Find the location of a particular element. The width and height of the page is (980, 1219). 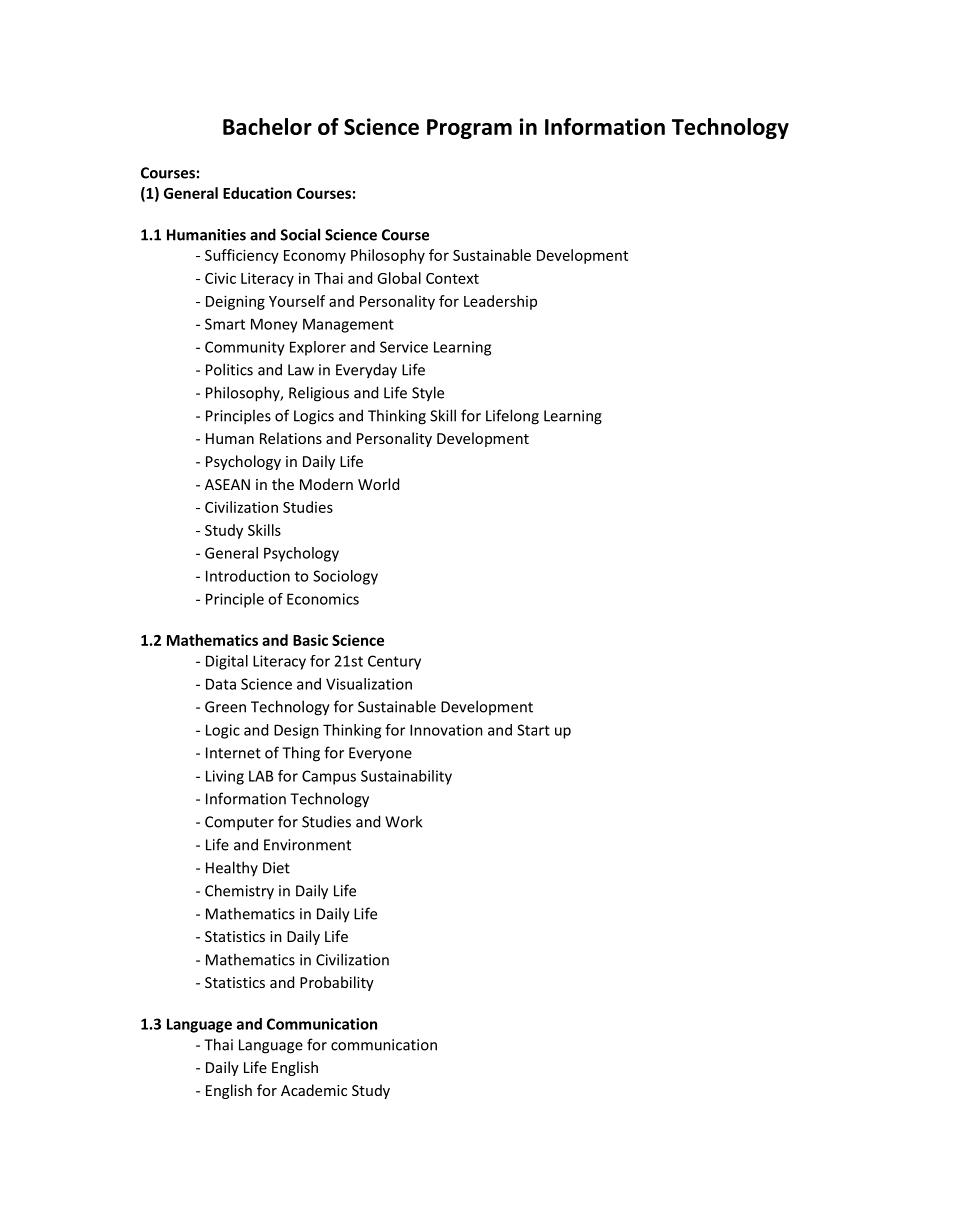

Start is located at coordinates (533, 730).
